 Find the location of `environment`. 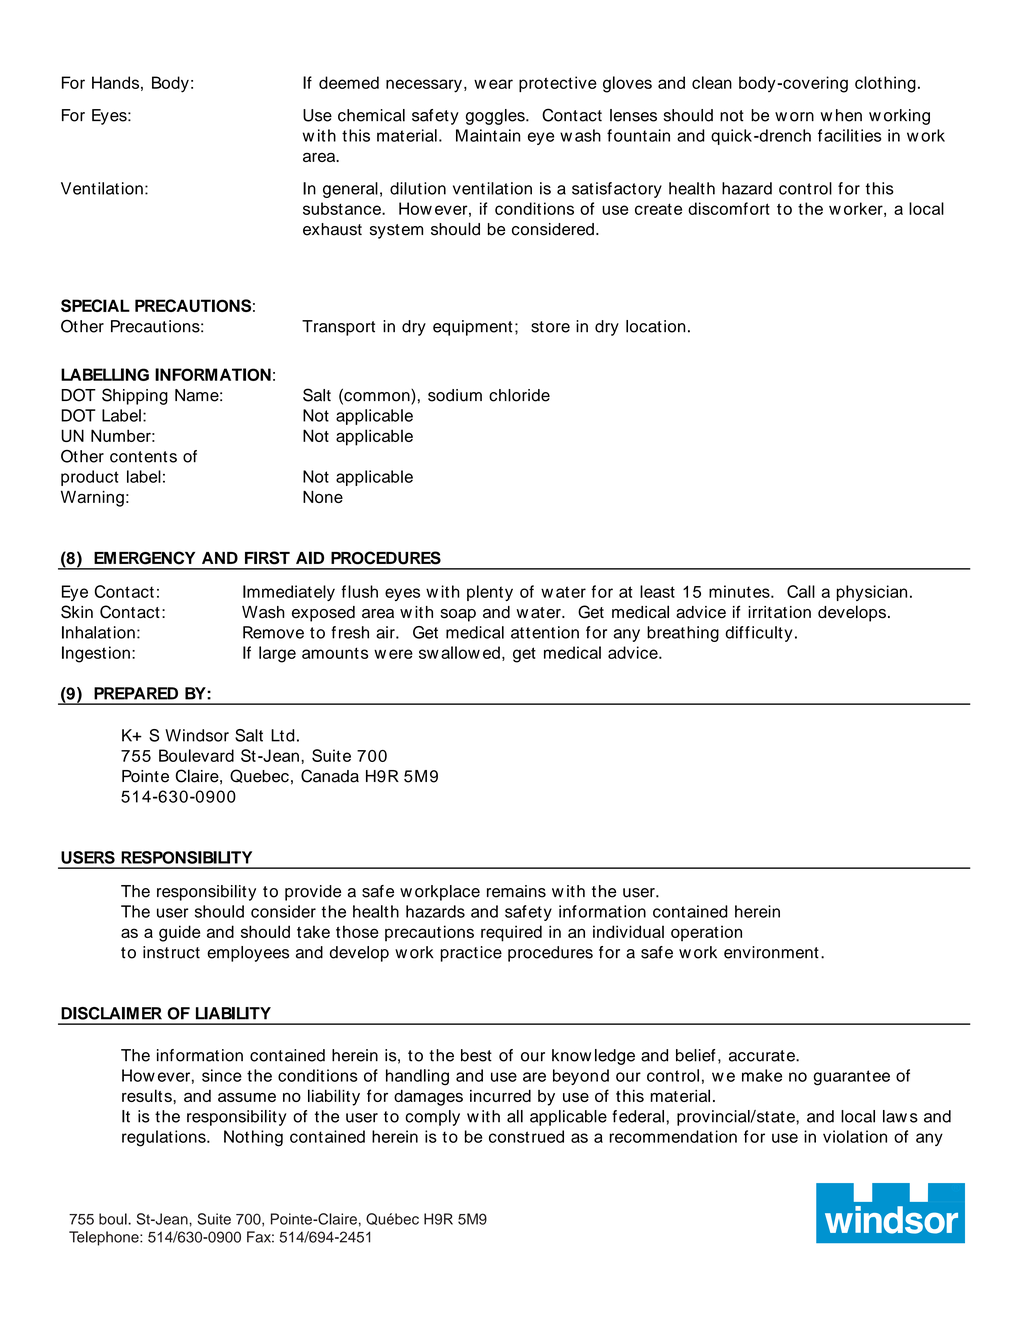

environment is located at coordinates (771, 952).
